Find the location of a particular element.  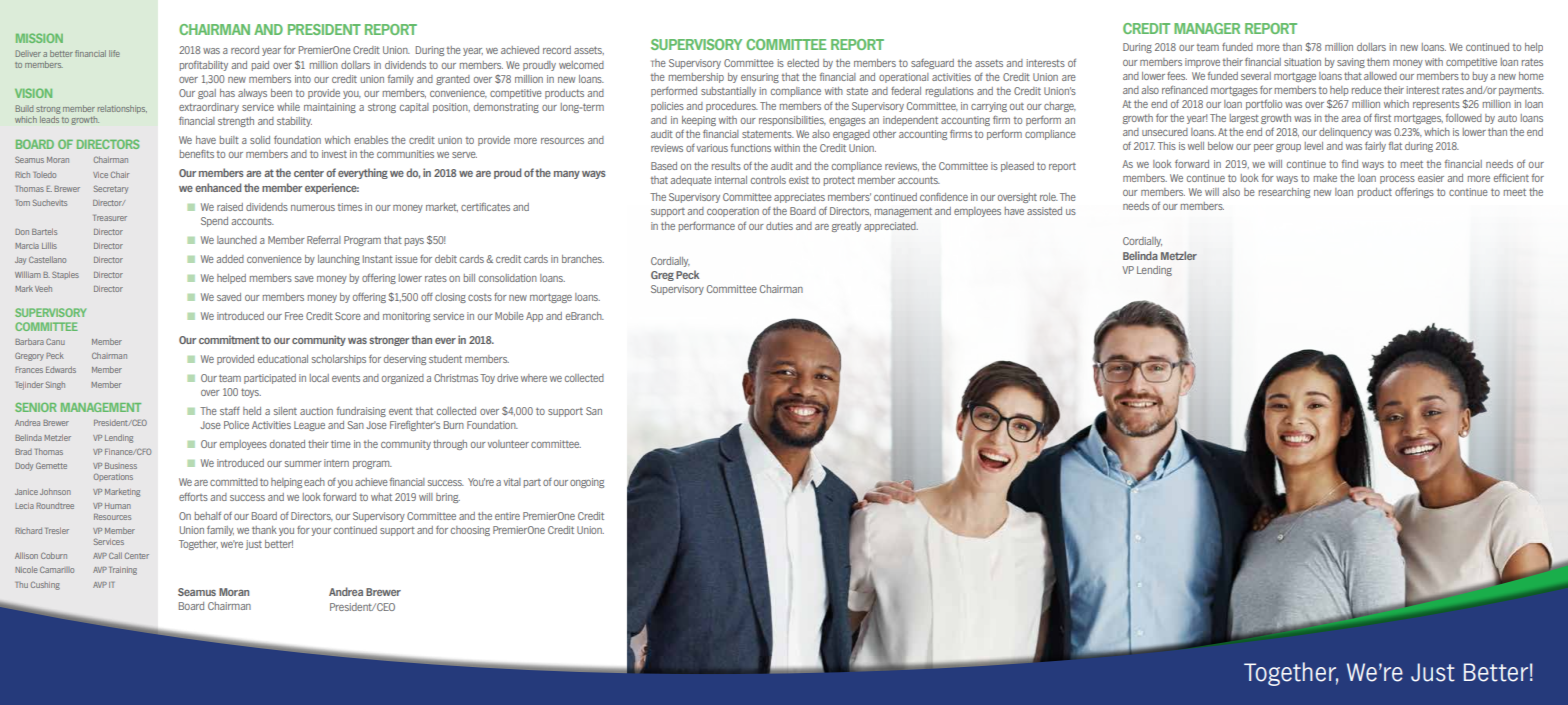

enhanced is located at coordinates (218, 187).
